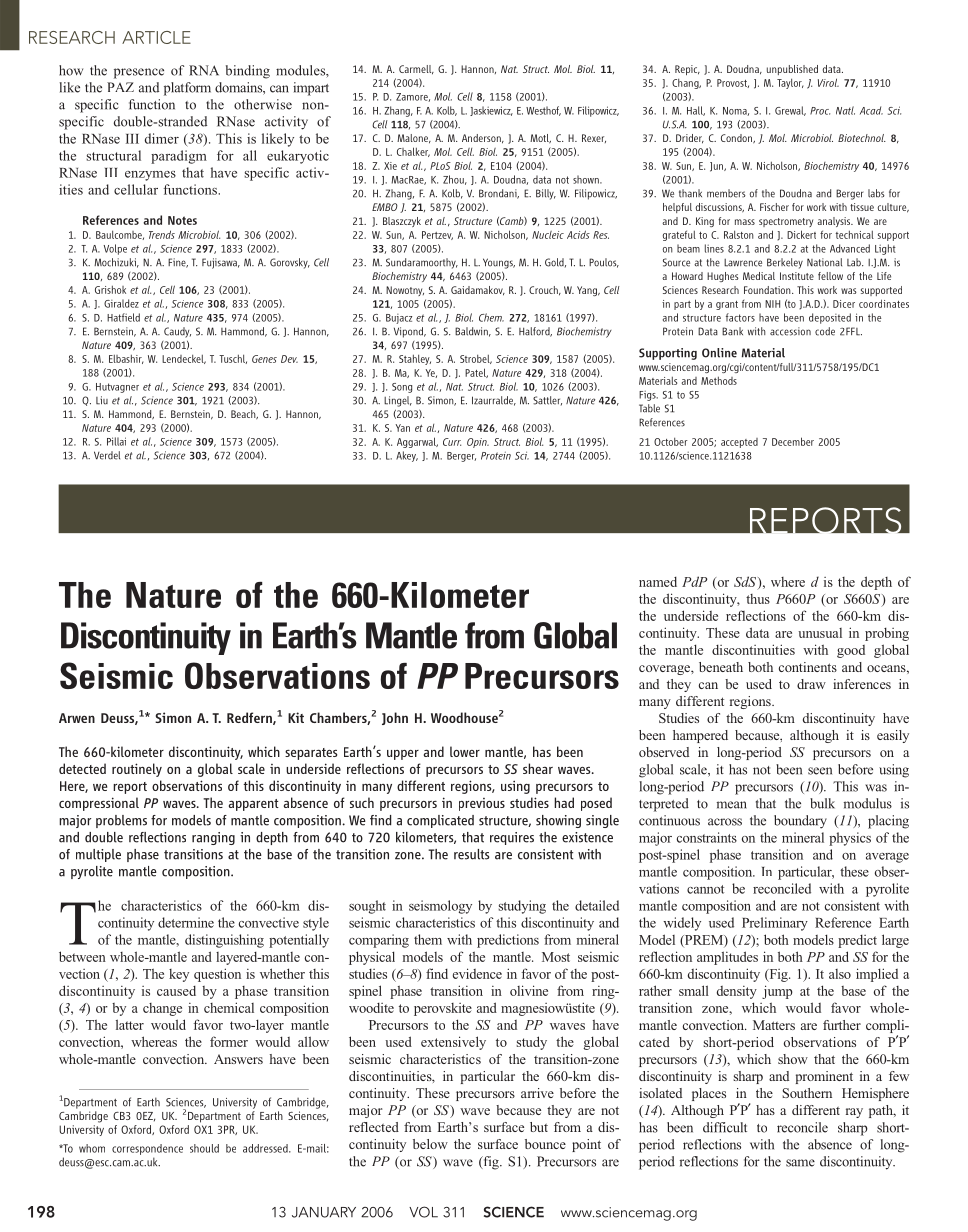  Describe the element at coordinates (402, 388) in the document. I see `Song` at that location.
